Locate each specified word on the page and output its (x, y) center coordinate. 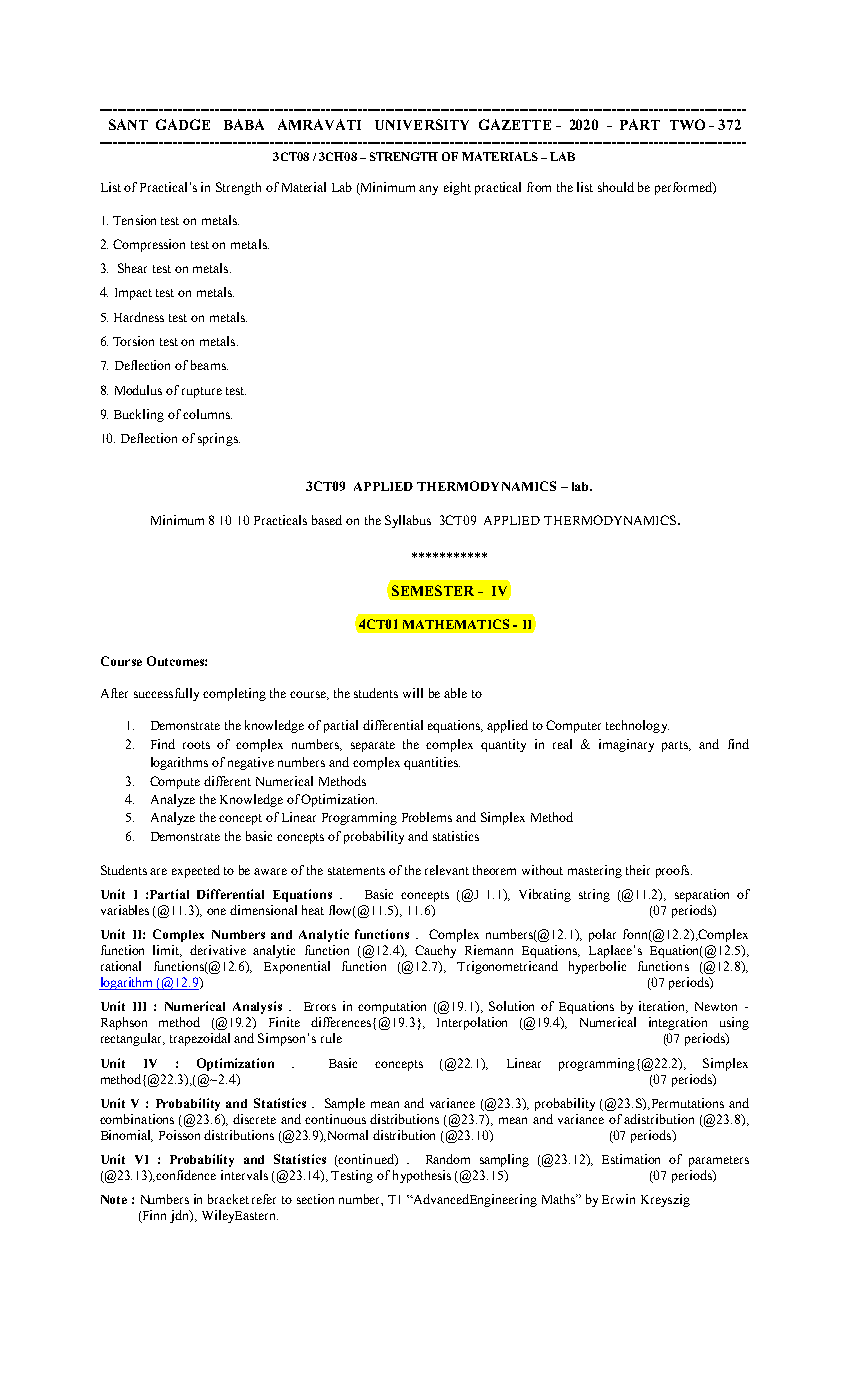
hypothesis (422, 1176)
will (413, 693)
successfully (166, 694)
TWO (687, 124)
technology (637, 726)
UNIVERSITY (422, 124)
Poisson (179, 1135)
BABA (244, 124)
